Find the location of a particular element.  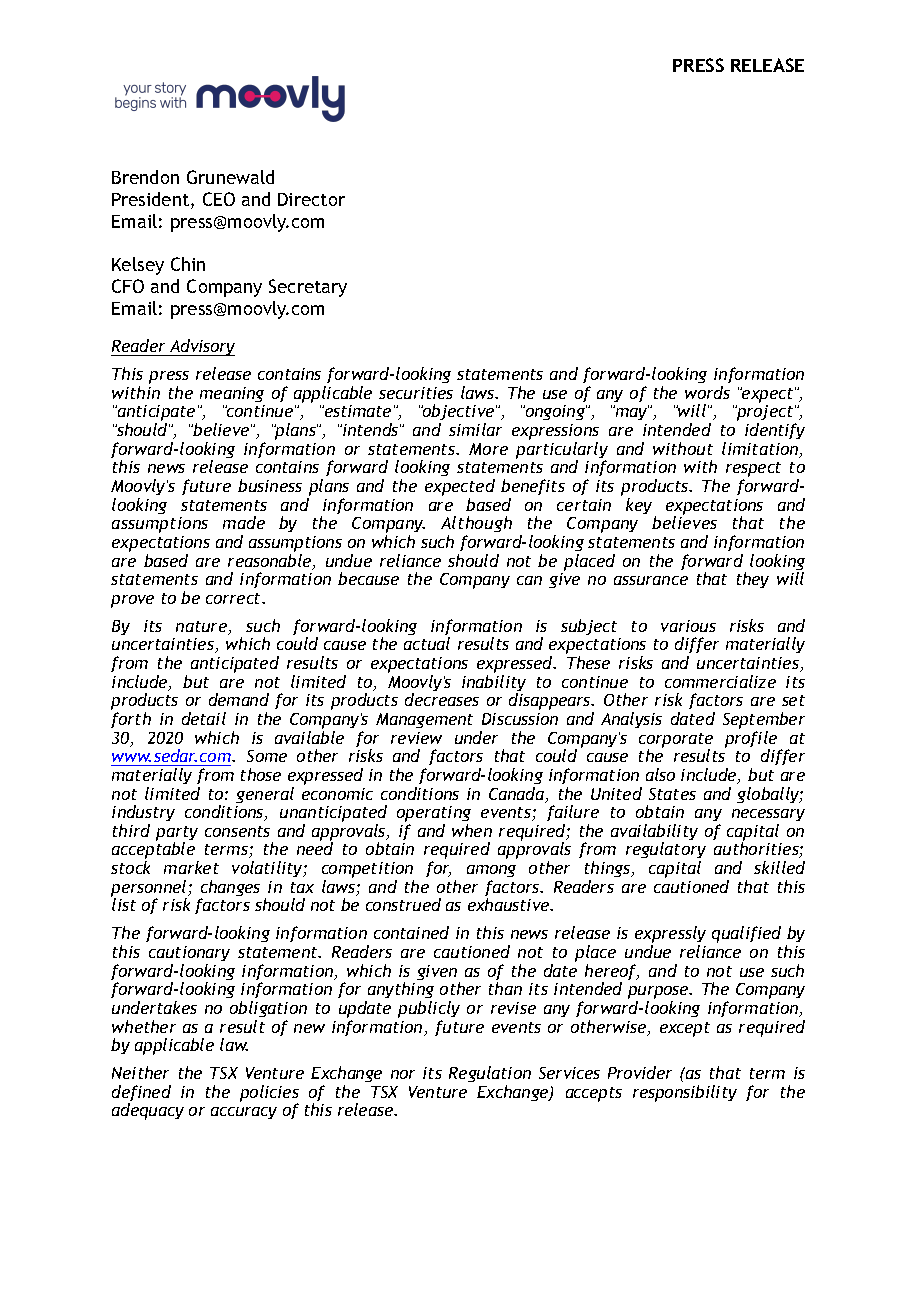

words is located at coordinates (707, 392).
